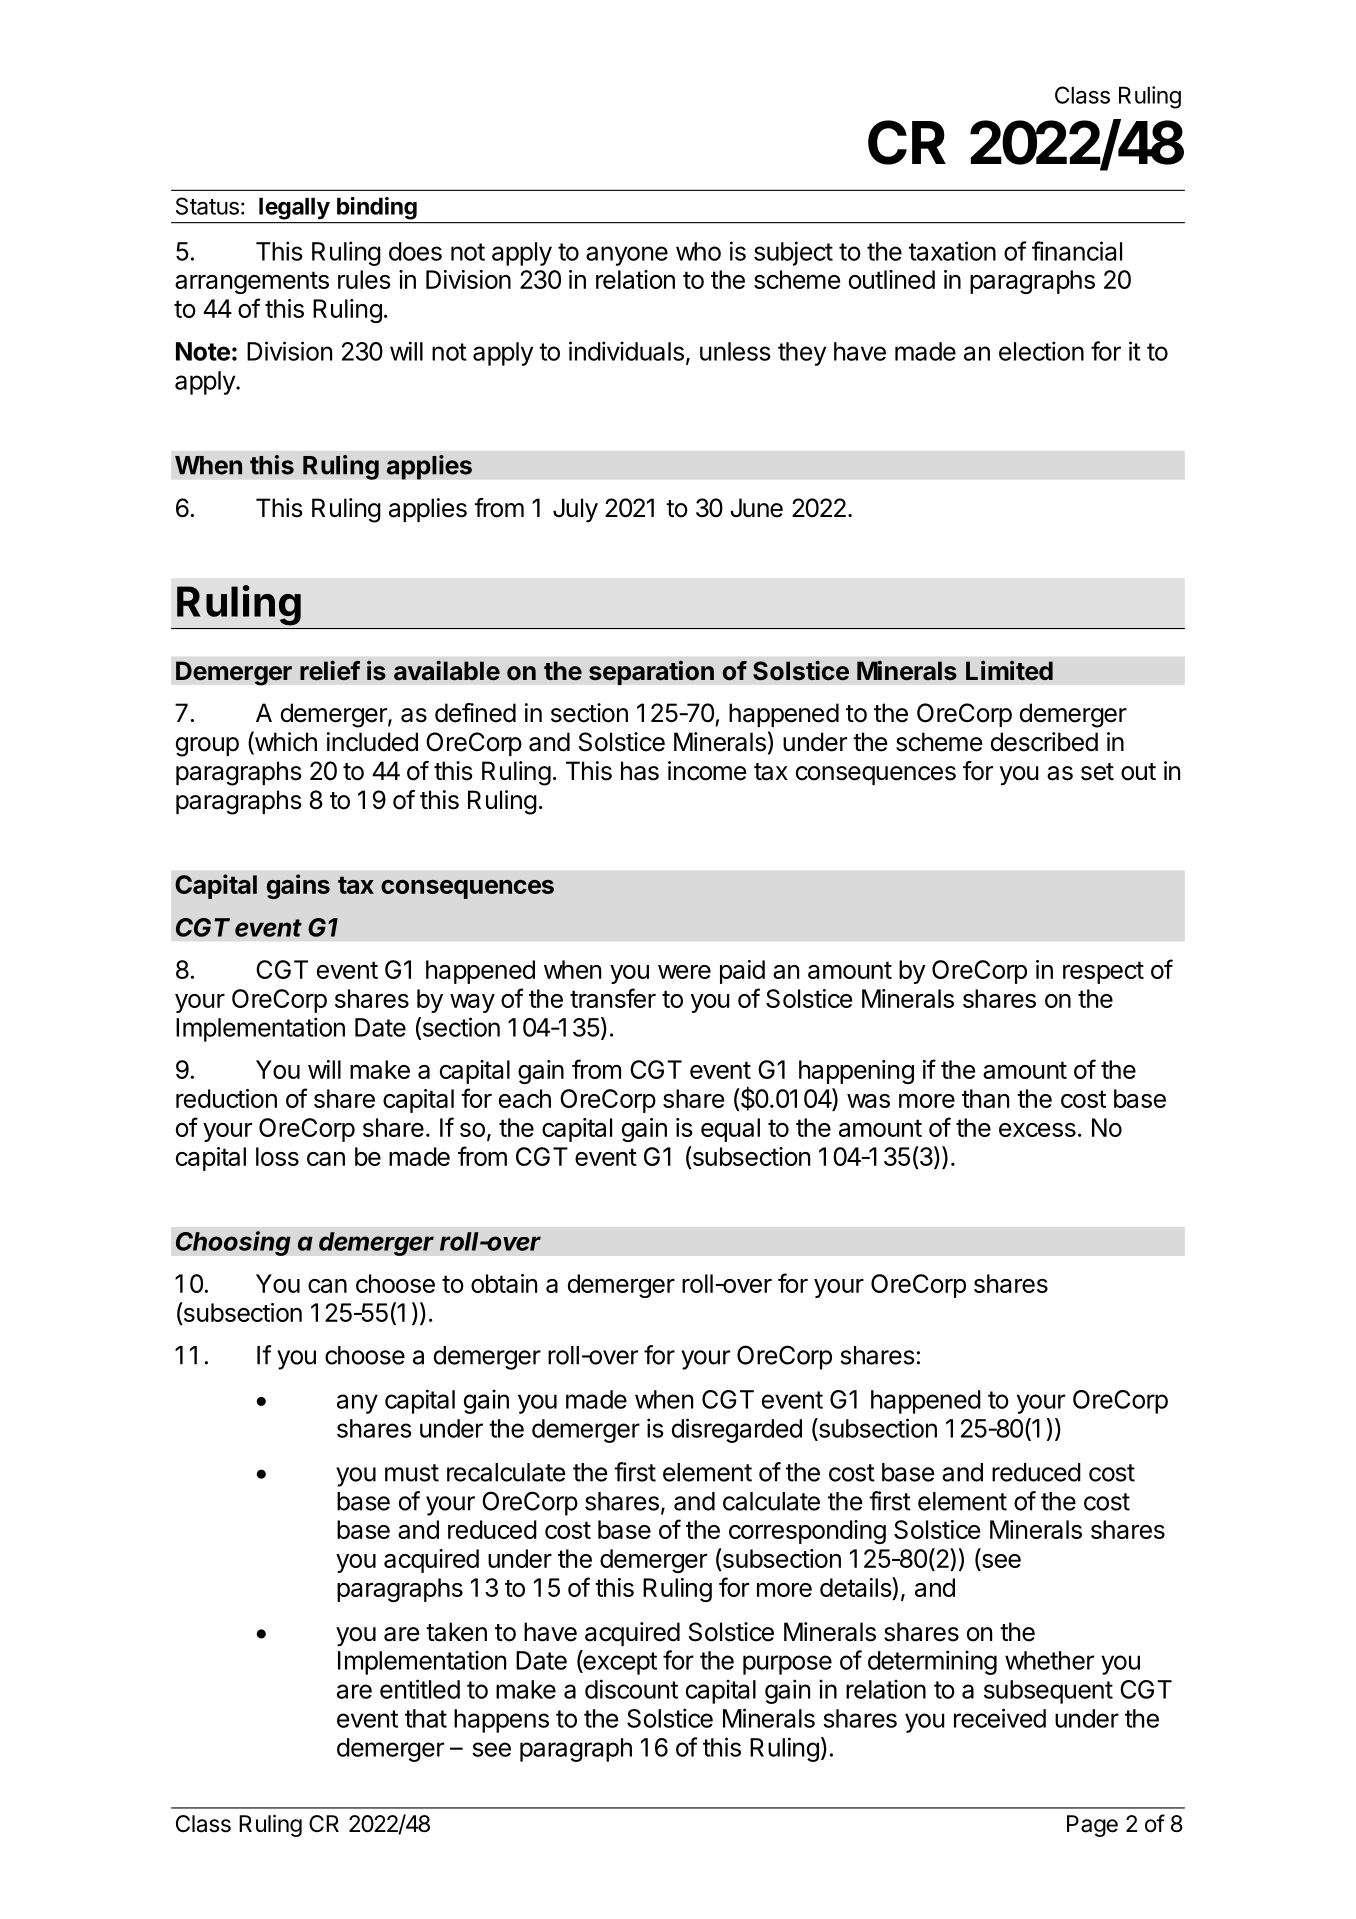 Image resolution: width=1356 pixels, height=1919 pixels. I want to click on reduction, so click(226, 1098).
